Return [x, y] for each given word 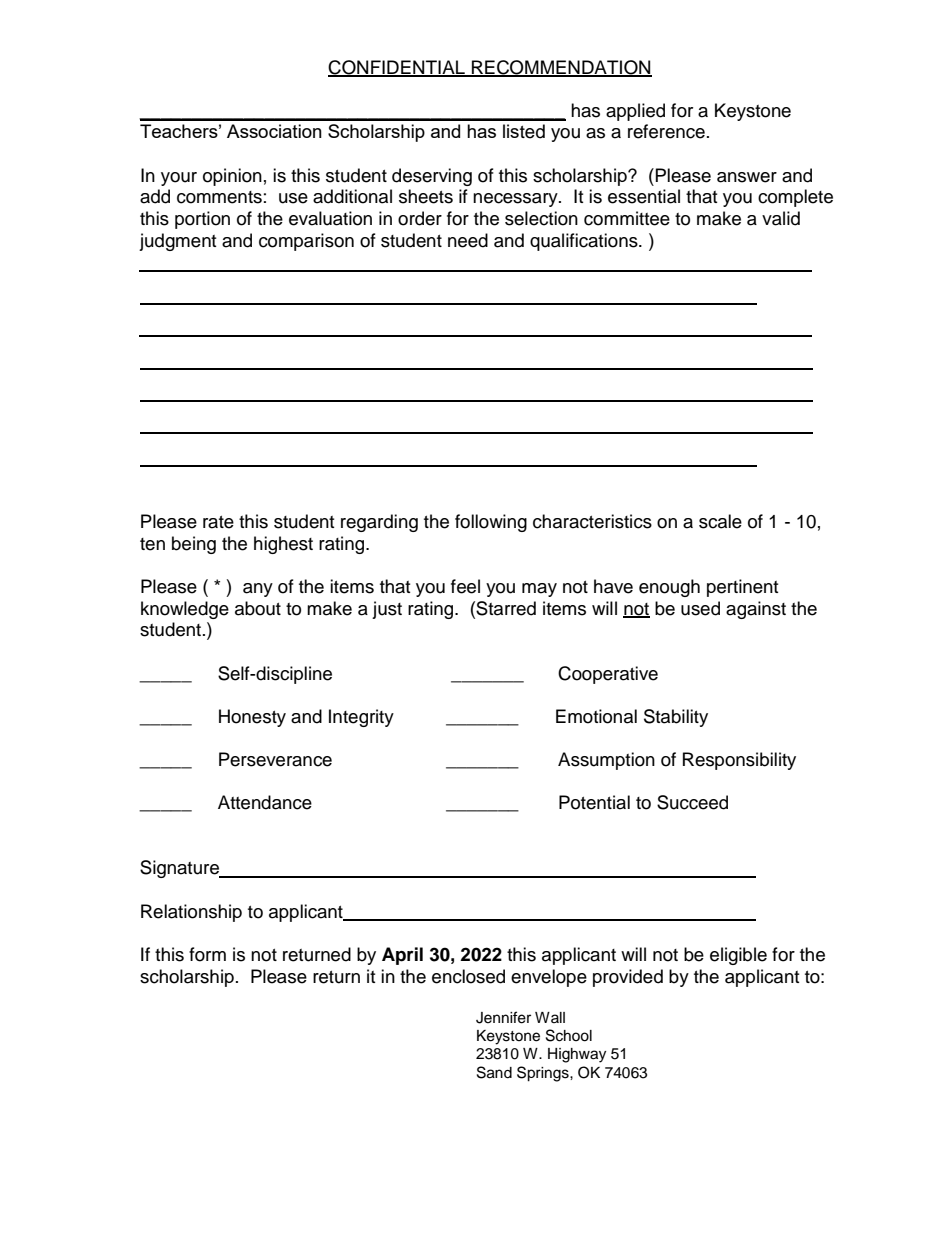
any [258, 590]
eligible [738, 956]
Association [274, 131]
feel [465, 586]
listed [524, 131]
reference [666, 131]
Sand [494, 1072]
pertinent [742, 588]
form [207, 954]
